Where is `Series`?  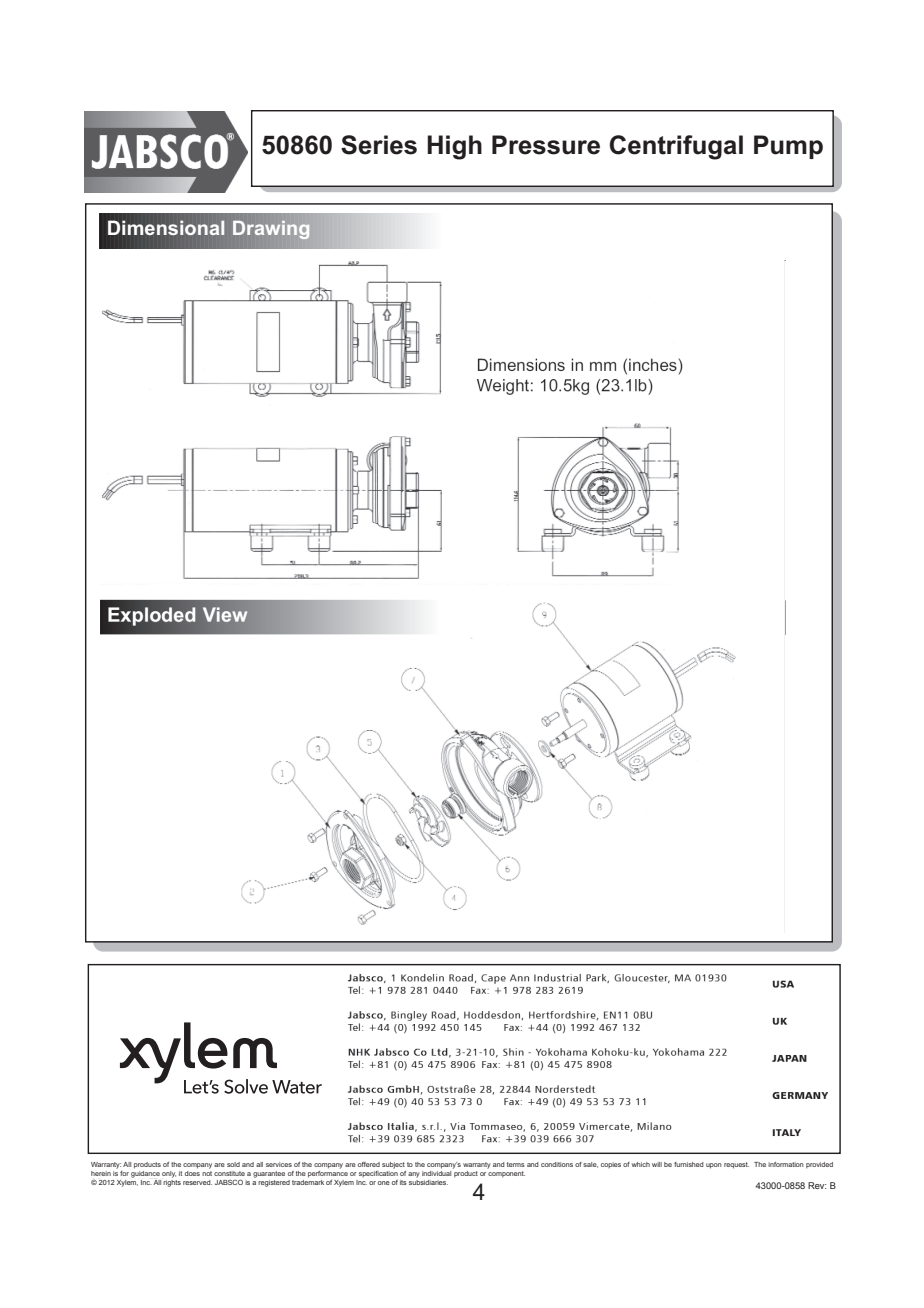 Series is located at coordinates (379, 145).
